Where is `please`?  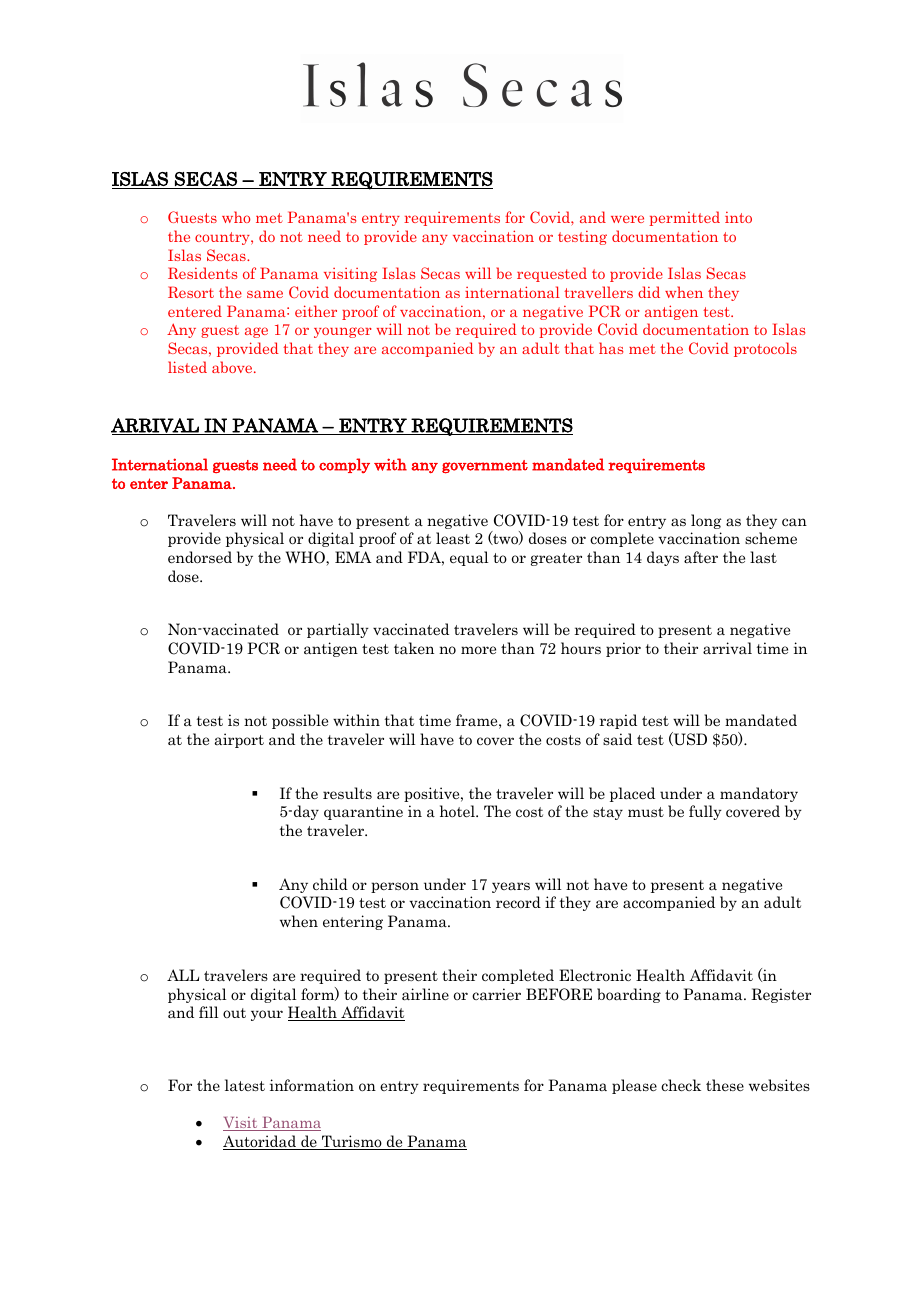 please is located at coordinates (634, 1086).
